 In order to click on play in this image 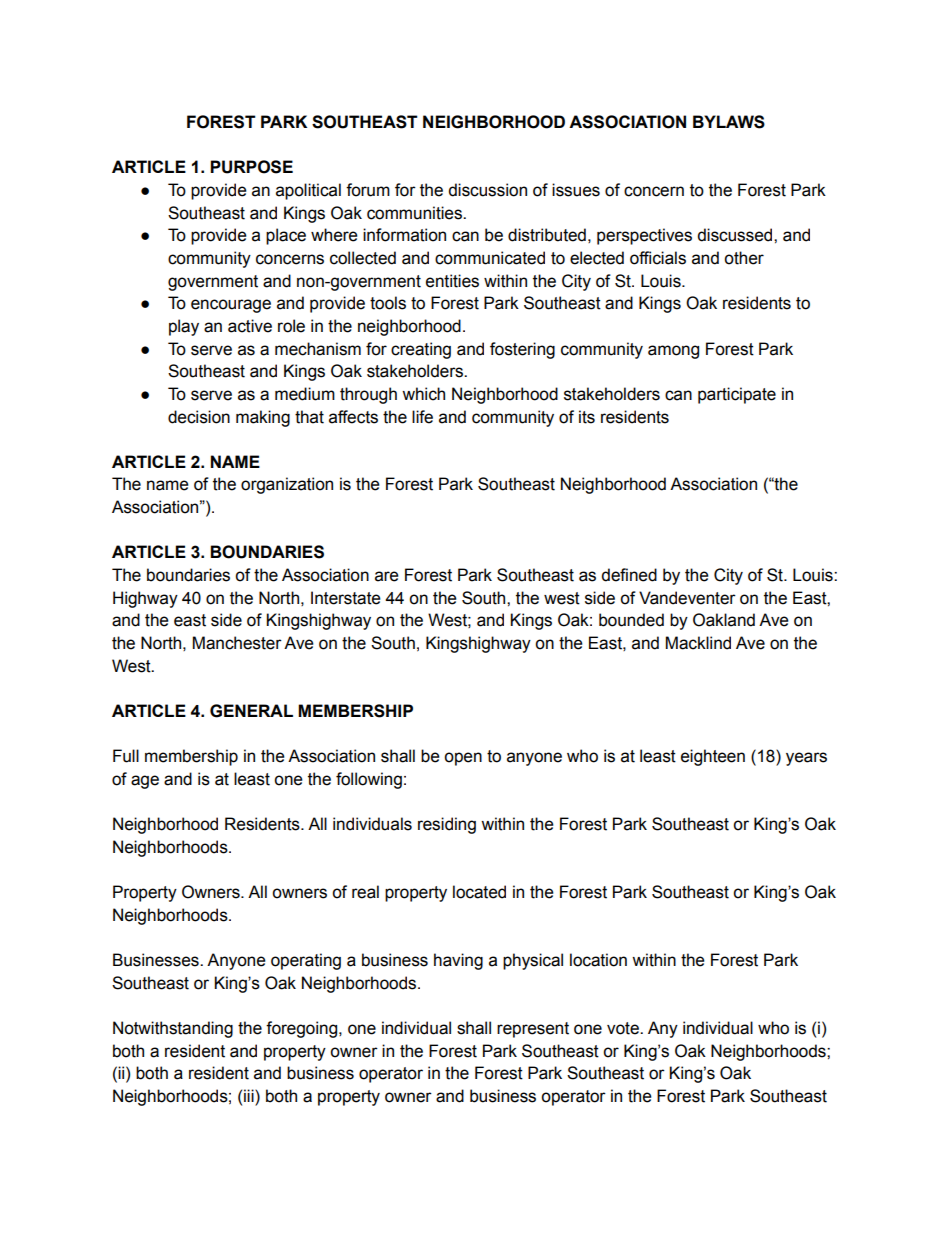, I will do `click(184, 327)`.
